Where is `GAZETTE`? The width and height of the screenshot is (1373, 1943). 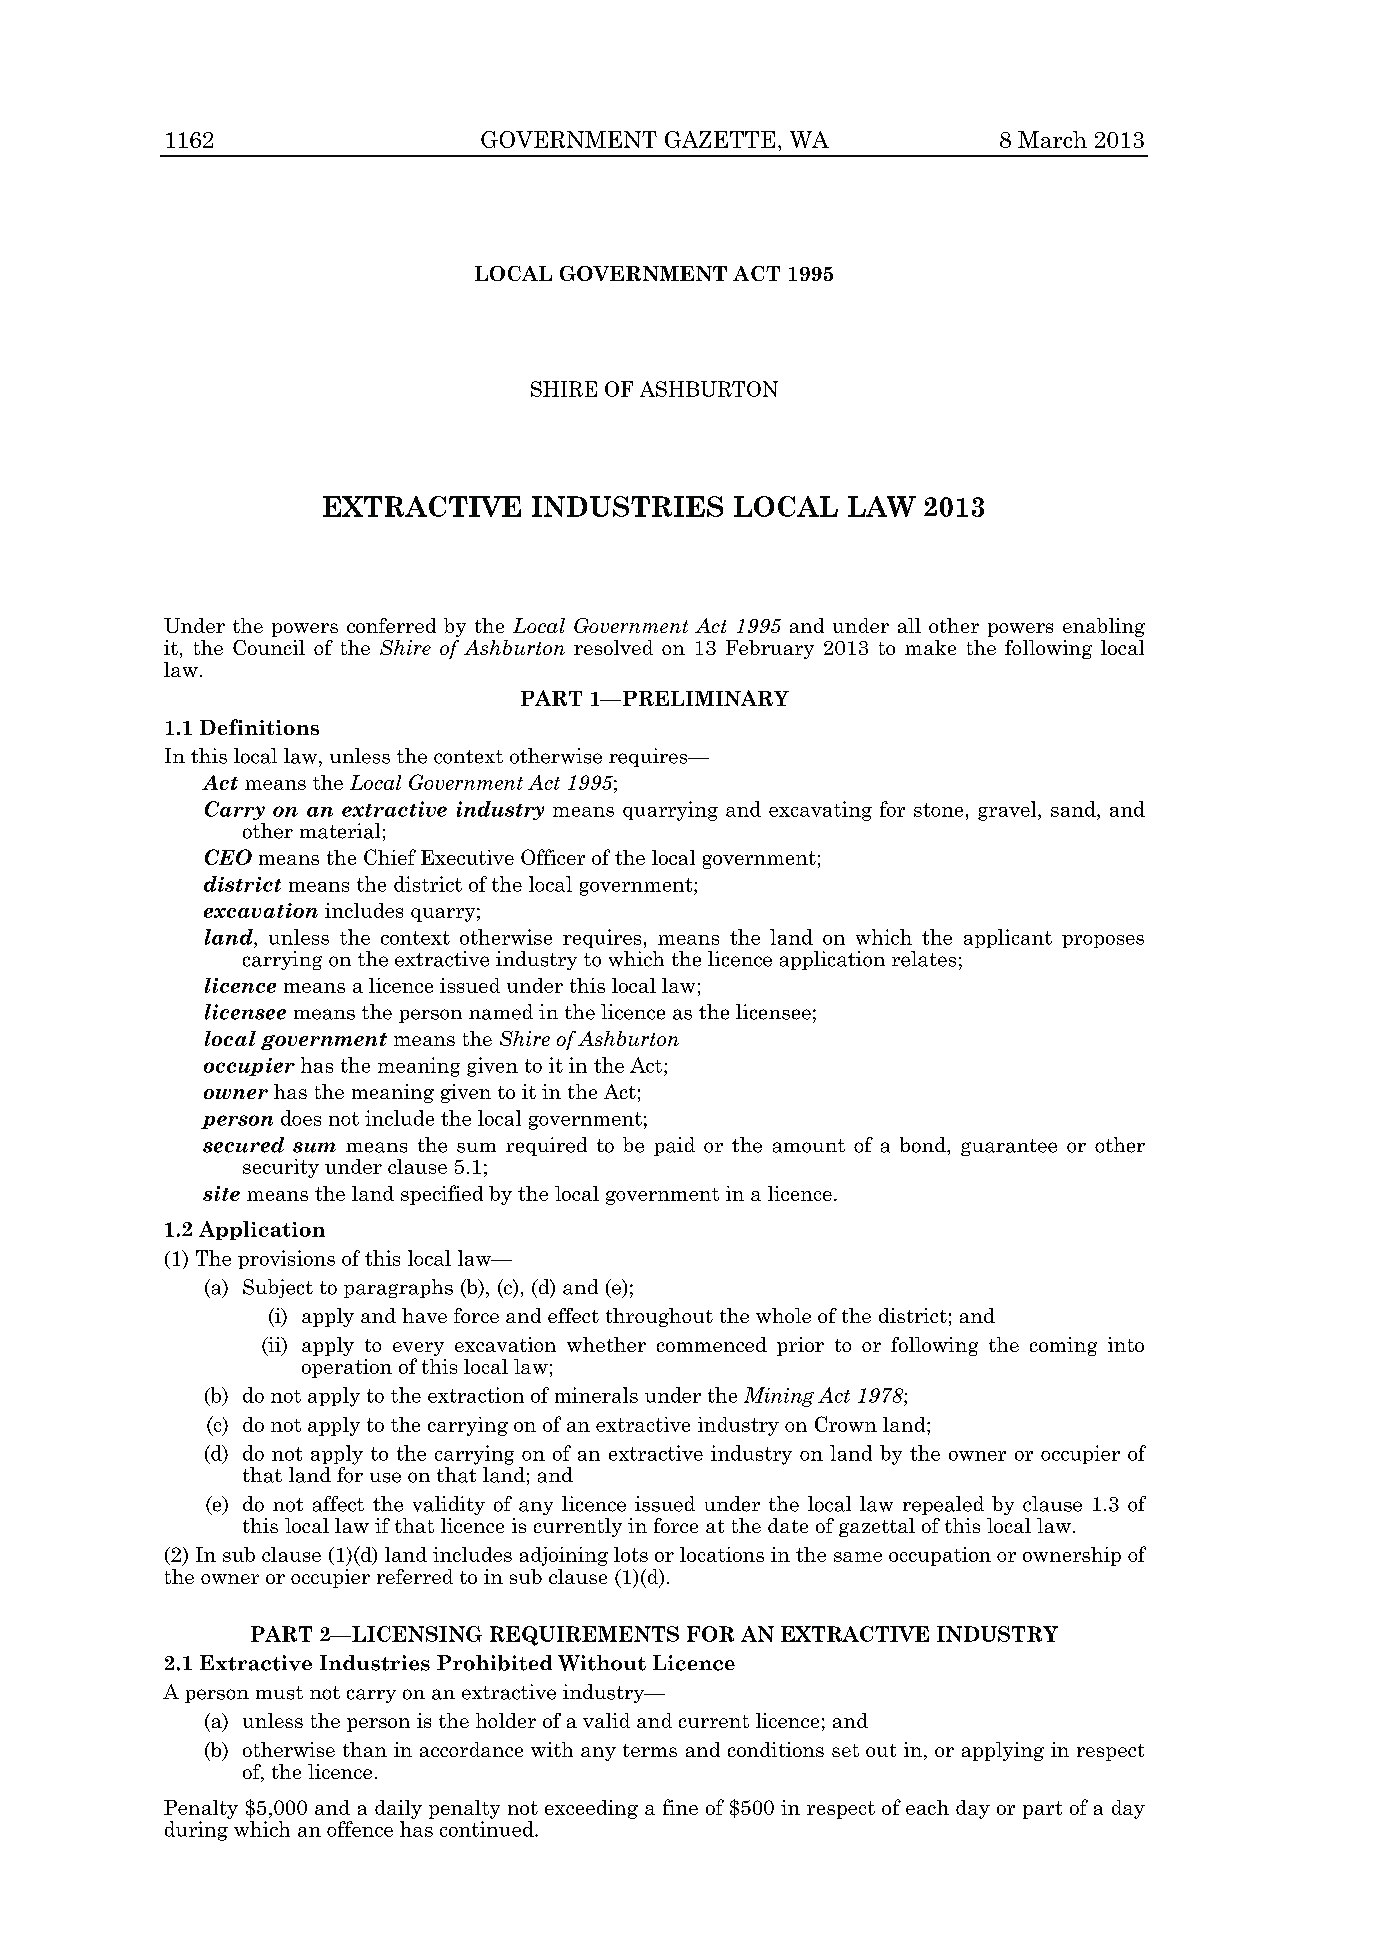
GAZETTE is located at coordinates (720, 139).
